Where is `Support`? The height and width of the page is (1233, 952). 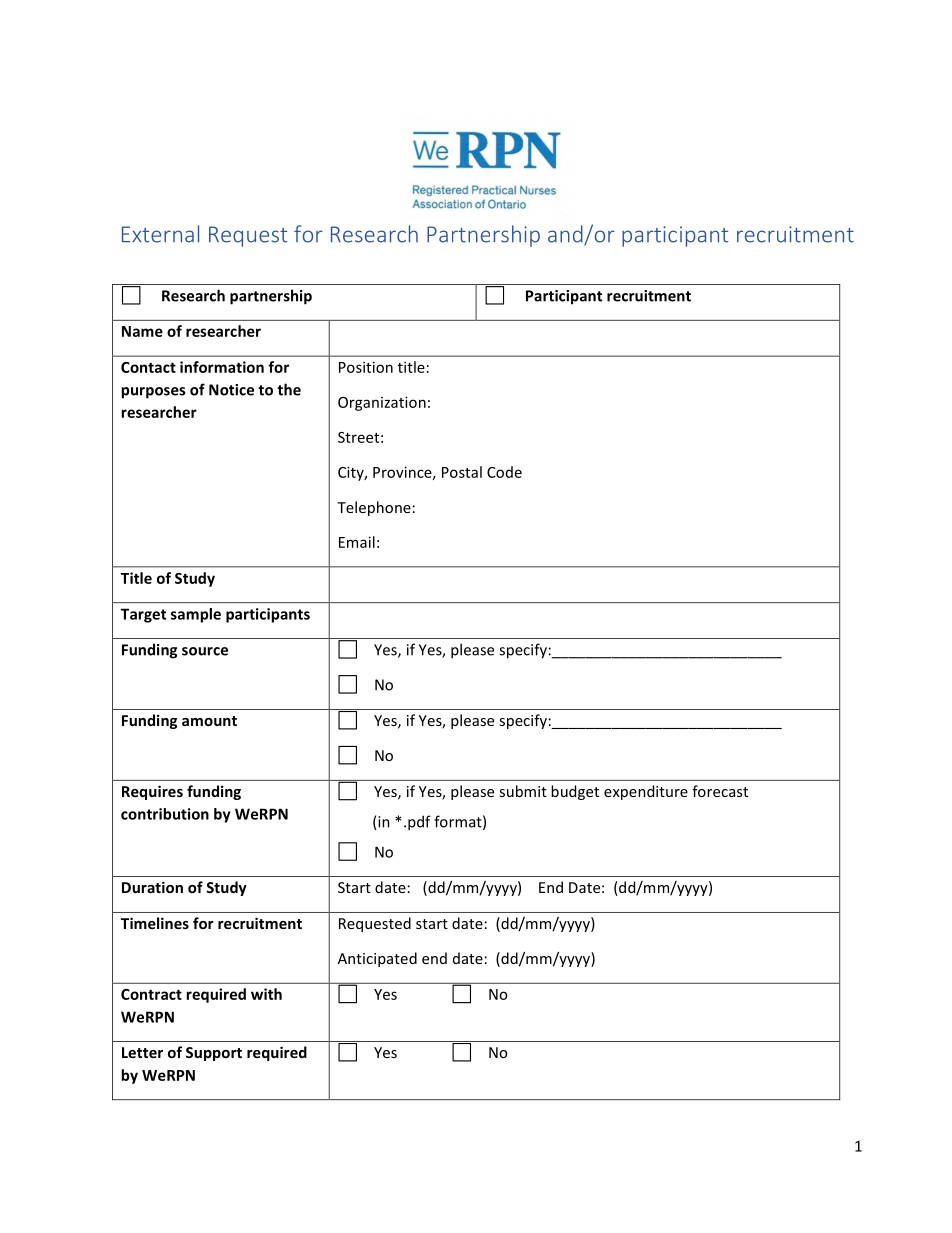
Support is located at coordinates (214, 1054).
